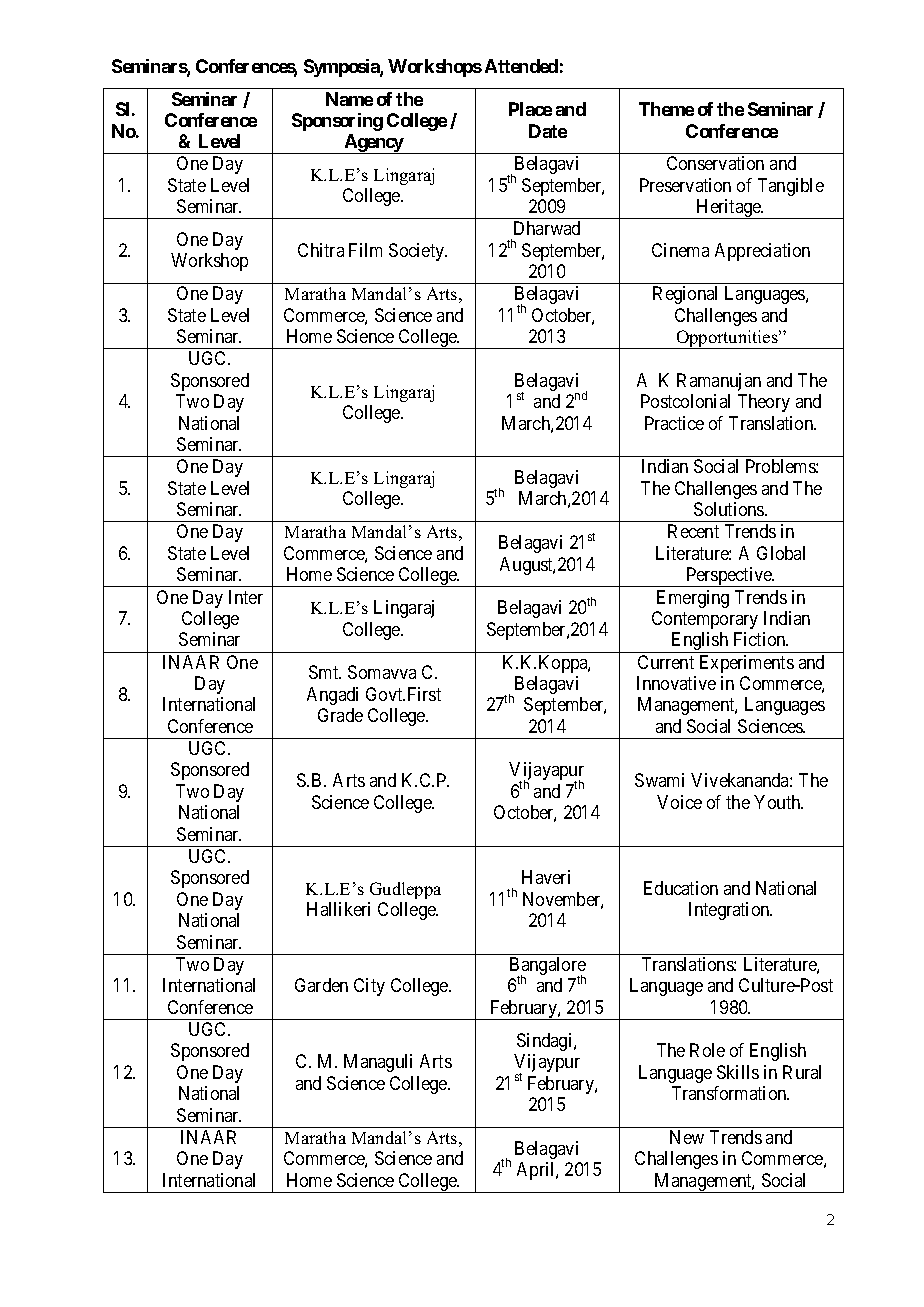 This screenshot has height=1307, width=924. What do you see at coordinates (659, 780) in the screenshot?
I see `Swami` at bounding box center [659, 780].
